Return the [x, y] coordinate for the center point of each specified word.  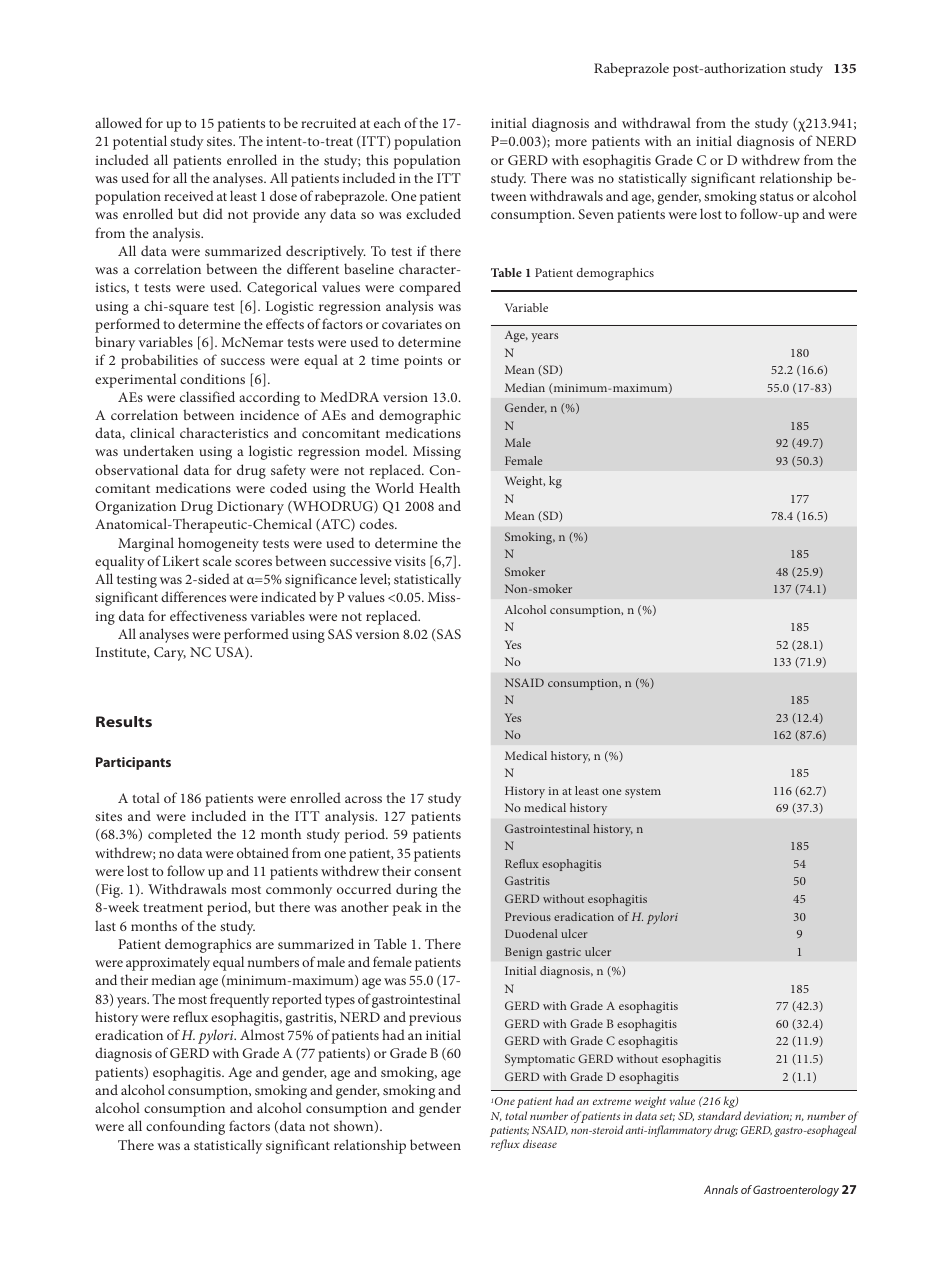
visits [410, 561]
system [643, 793]
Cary [170, 654]
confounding [185, 1127]
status [777, 197]
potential [140, 142]
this [377, 159]
